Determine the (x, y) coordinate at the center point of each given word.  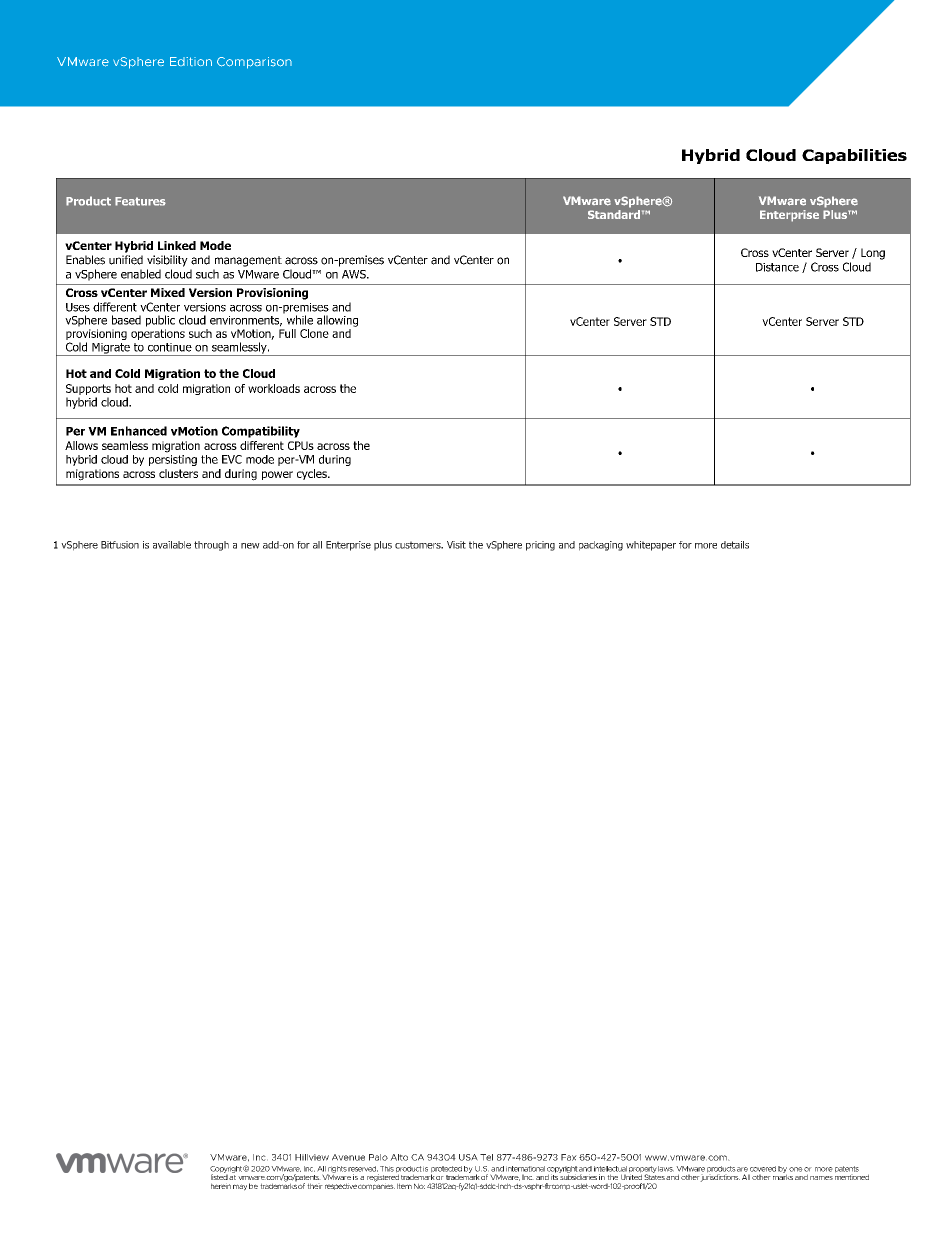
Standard (614, 214)
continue (170, 347)
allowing (337, 321)
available (172, 545)
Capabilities (854, 156)
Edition (191, 61)
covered (763, 1169)
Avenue (348, 1157)
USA (468, 1157)
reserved (363, 1169)
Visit (456, 545)
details (735, 545)
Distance (777, 267)
